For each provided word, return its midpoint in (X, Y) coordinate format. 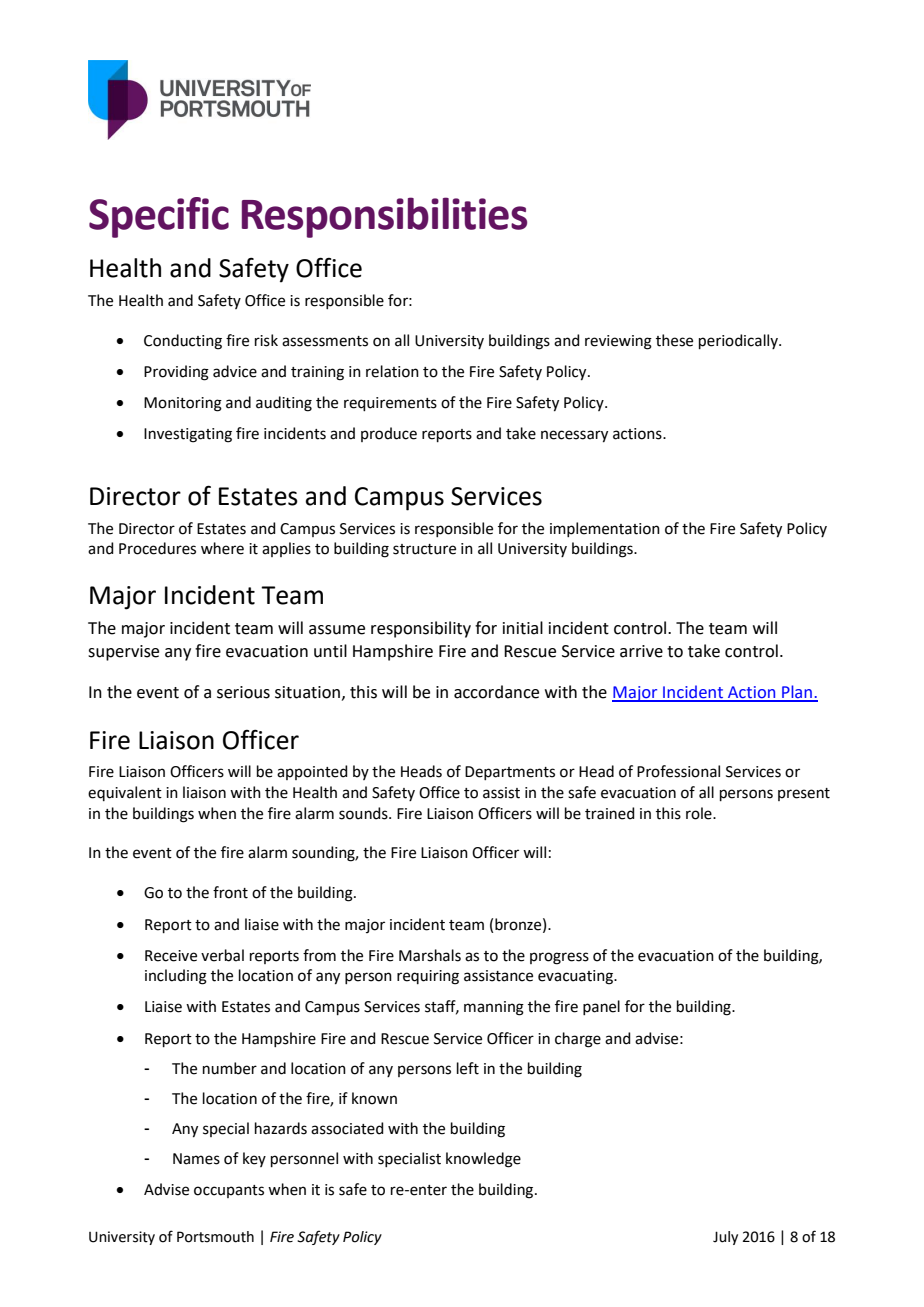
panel (601, 1007)
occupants (229, 1191)
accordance (496, 692)
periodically (739, 341)
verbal (222, 955)
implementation (605, 529)
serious (243, 692)
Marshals (430, 955)
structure (424, 549)
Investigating (188, 435)
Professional (678, 771)
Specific (159, 217)
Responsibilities (384, 217)
